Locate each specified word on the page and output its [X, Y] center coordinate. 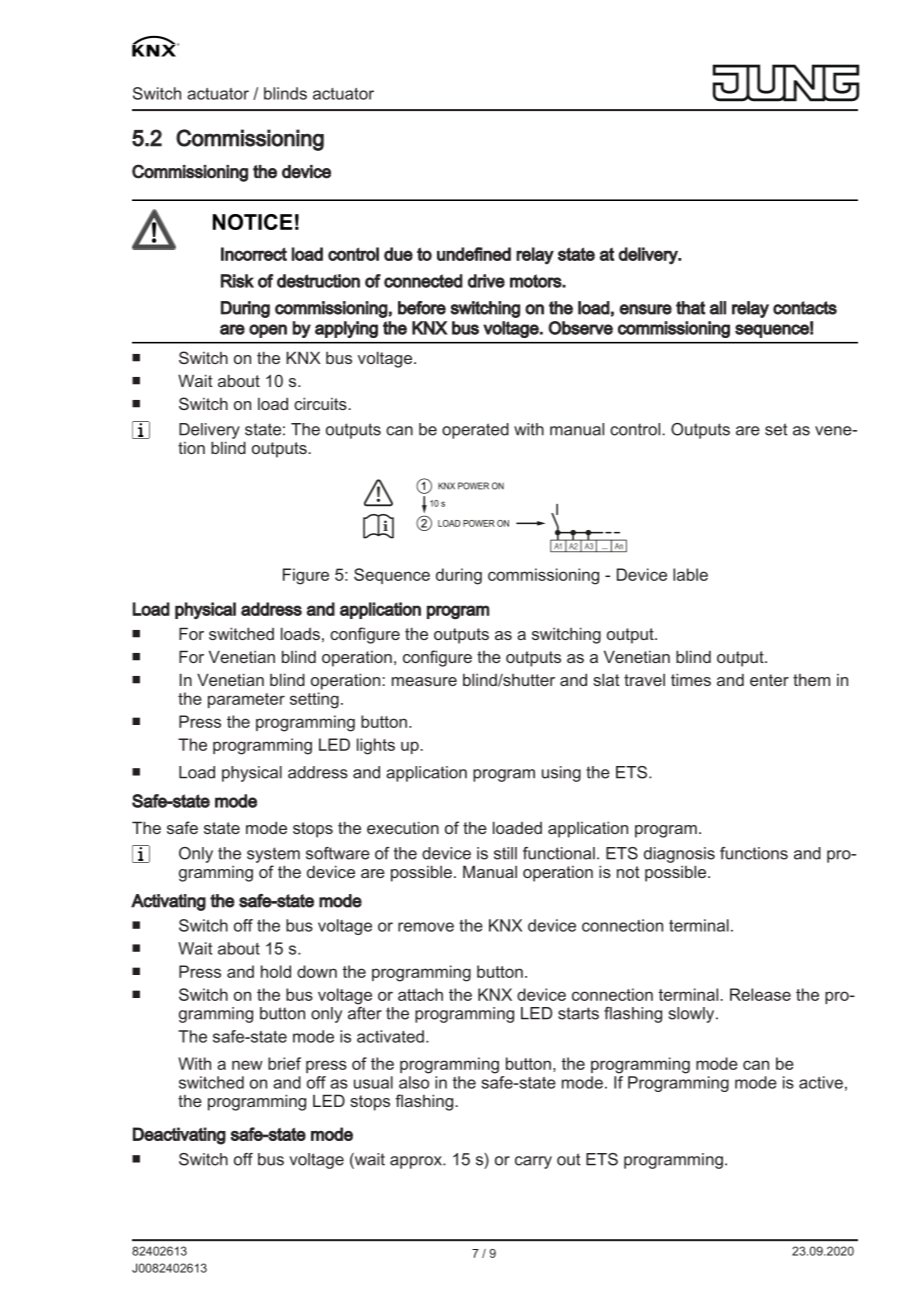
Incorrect [254, 254]
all [718, 308]
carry [533, 1162]
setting [314, 700]
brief [284, 1063]
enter [769, 680]
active [821, 1082]
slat [606, 679]
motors [536, 281]
